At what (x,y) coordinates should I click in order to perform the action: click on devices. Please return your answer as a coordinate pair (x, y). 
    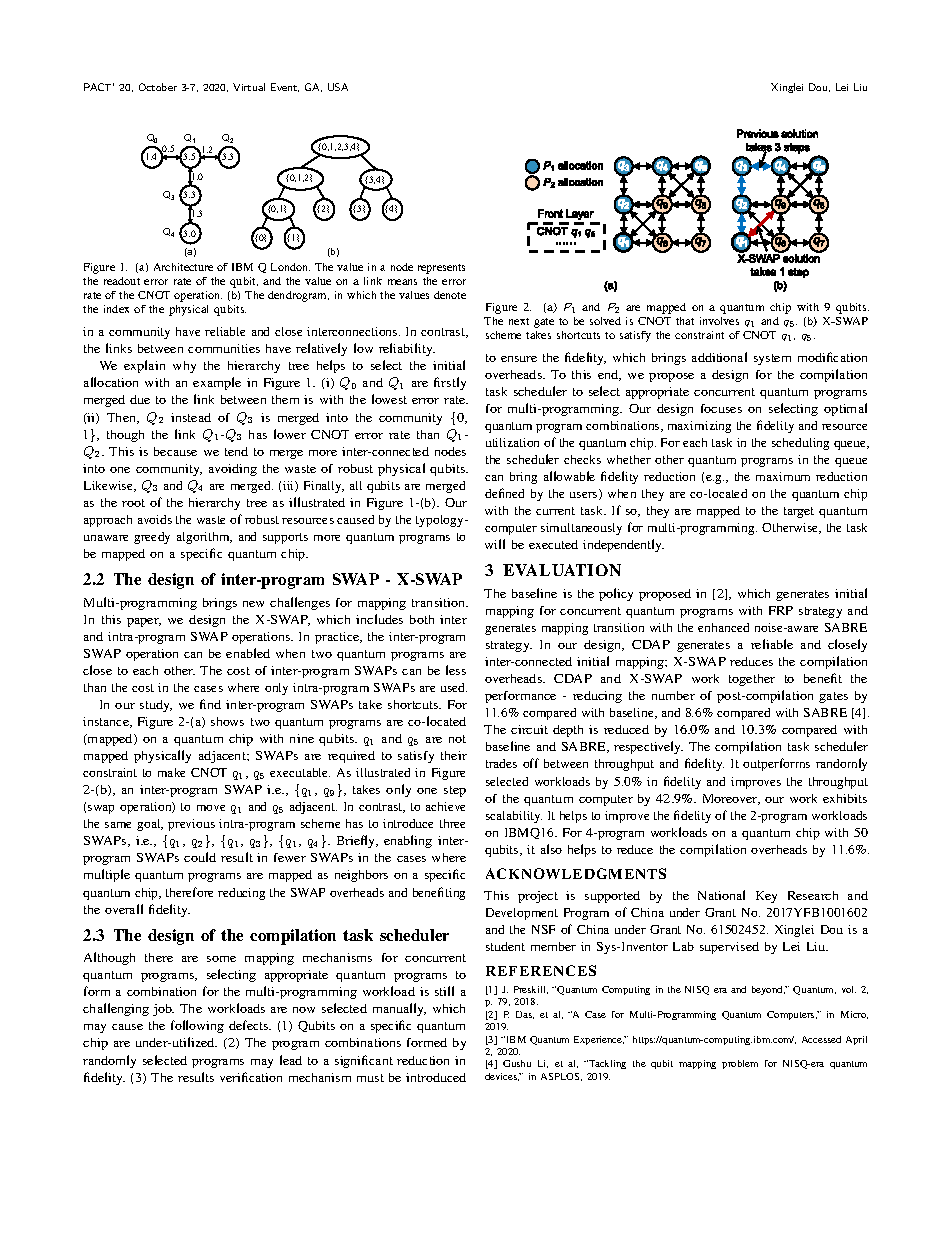
    Looking at the image, I should click on (502, 1077).
